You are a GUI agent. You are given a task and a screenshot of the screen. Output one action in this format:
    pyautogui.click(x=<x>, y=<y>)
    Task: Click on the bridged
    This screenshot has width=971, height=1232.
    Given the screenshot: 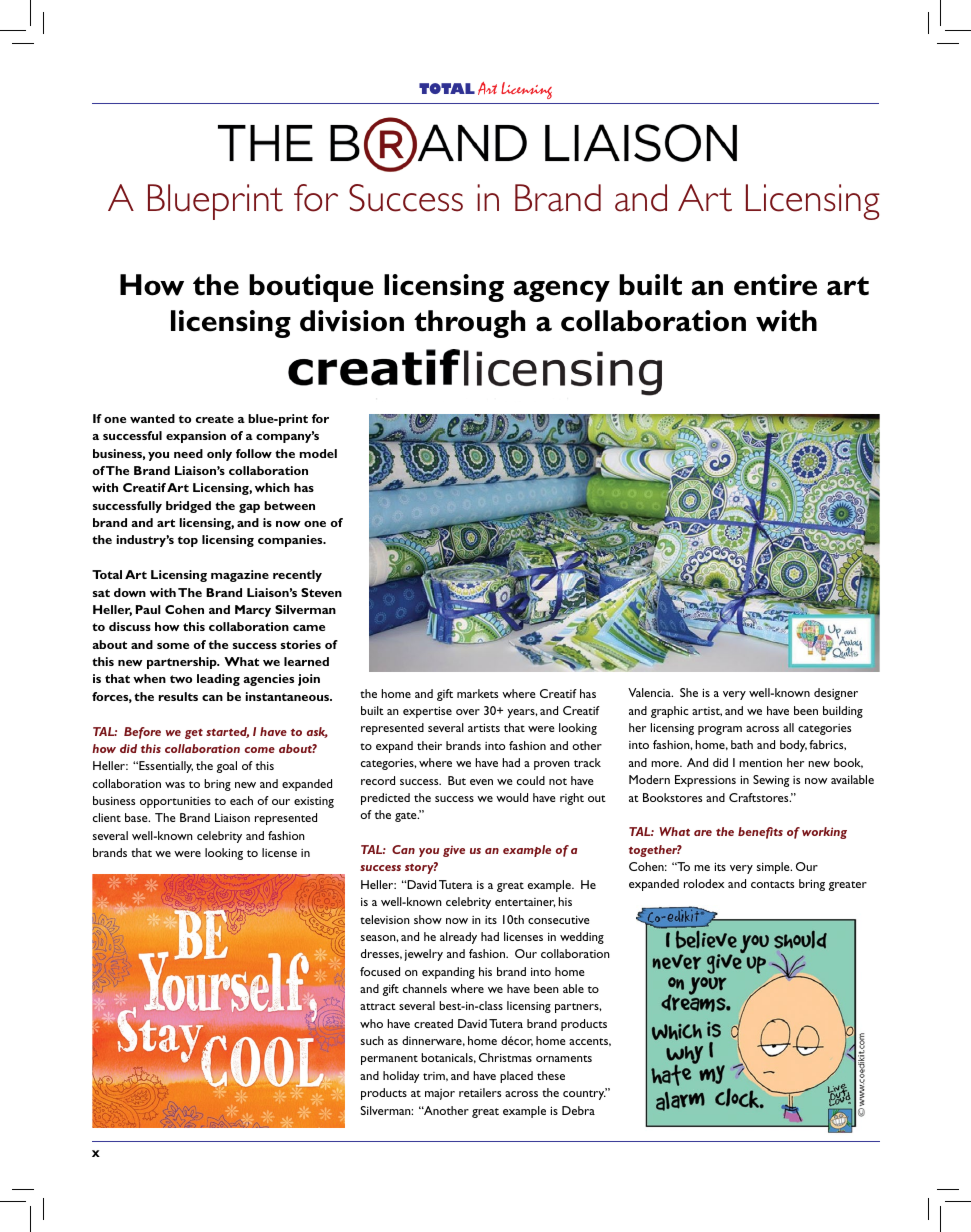 What is the action you would take?
    pyautogui.click(x=188, y=507)
